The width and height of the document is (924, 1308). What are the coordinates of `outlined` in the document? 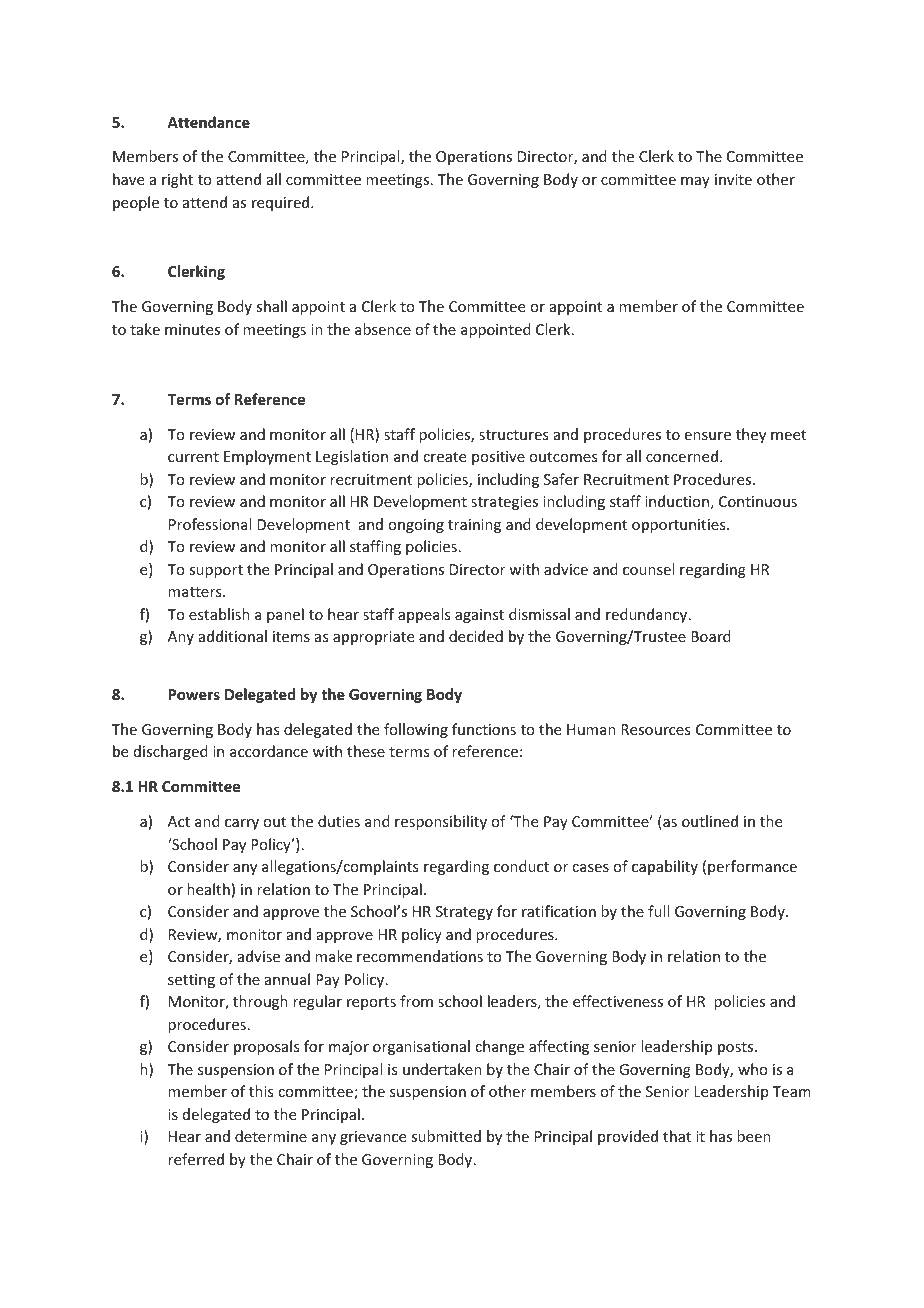 It's located at (710, 821).
